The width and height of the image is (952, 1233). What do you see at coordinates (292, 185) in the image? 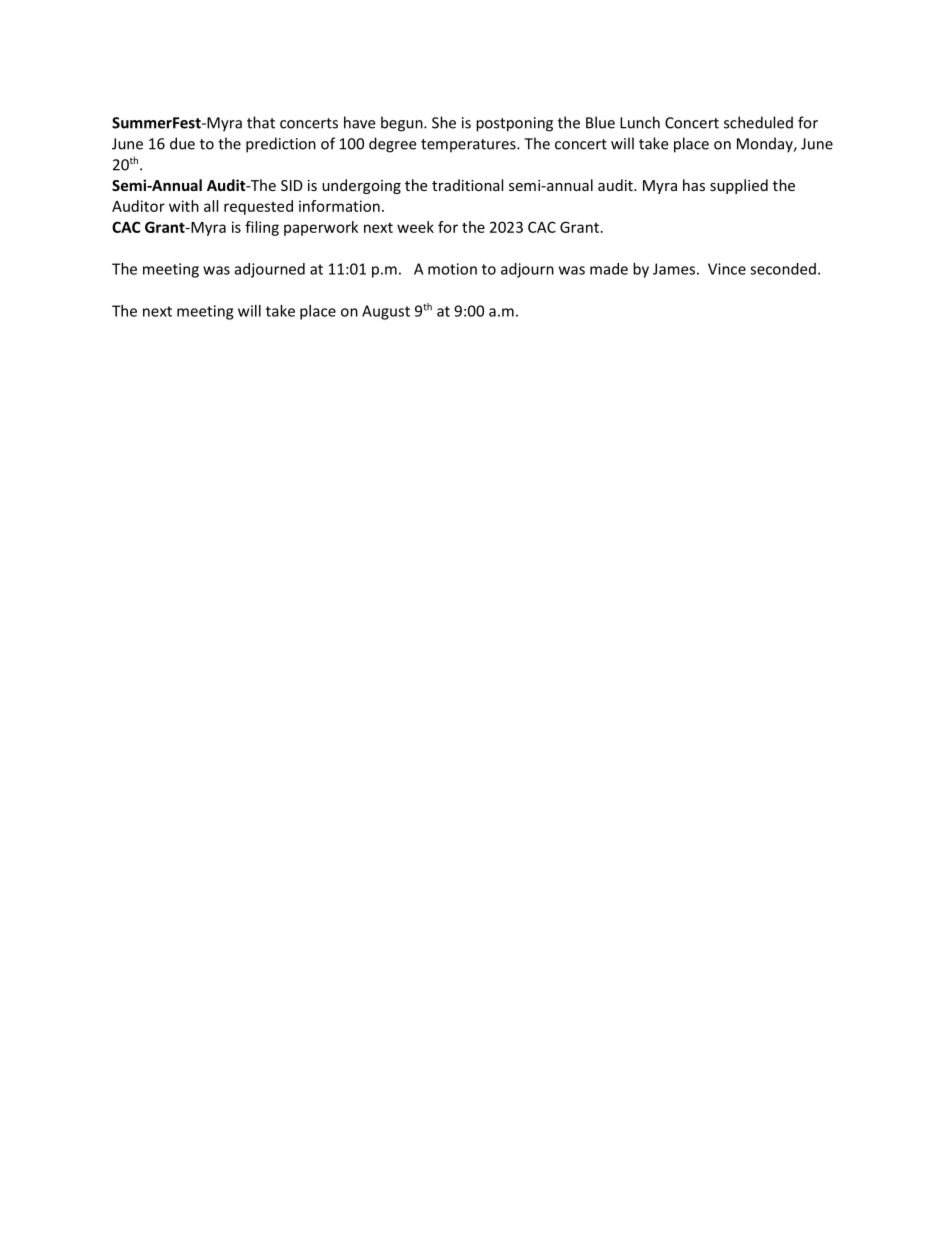
I see `SID` at bounding box center [292, 185].
